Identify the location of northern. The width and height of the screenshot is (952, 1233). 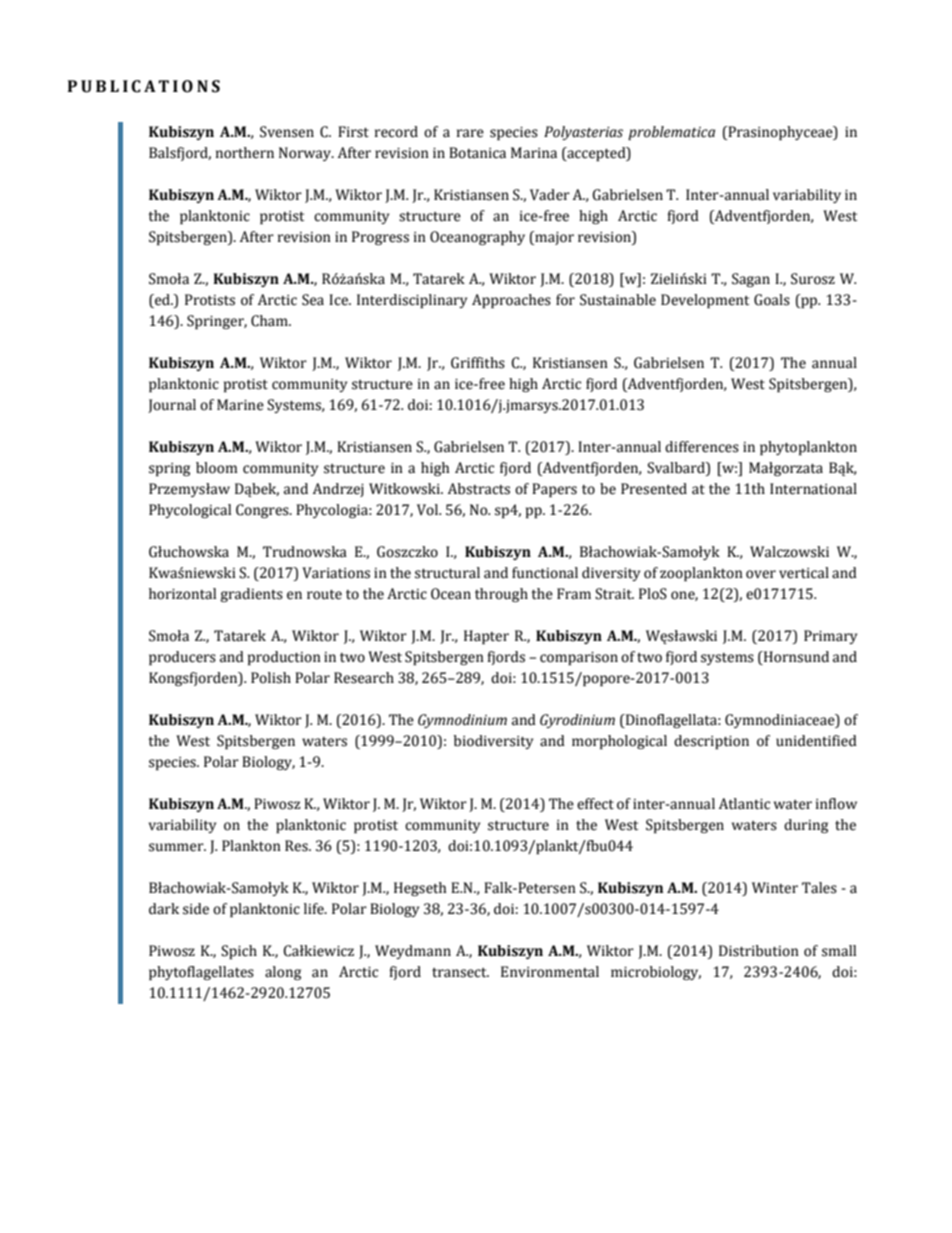
(245, 153).
